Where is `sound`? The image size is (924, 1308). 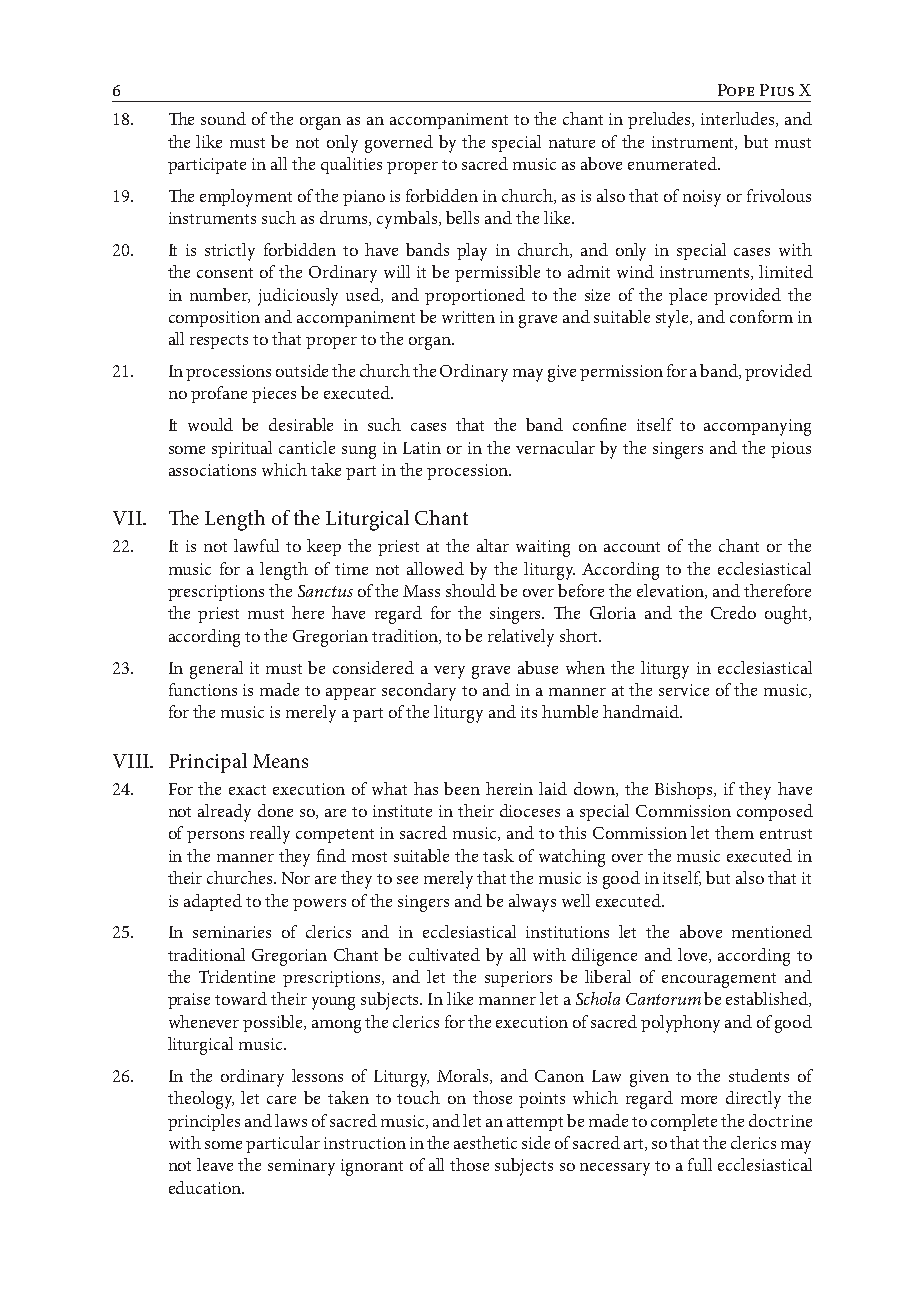 sound is located at coordinates (223, 118).
